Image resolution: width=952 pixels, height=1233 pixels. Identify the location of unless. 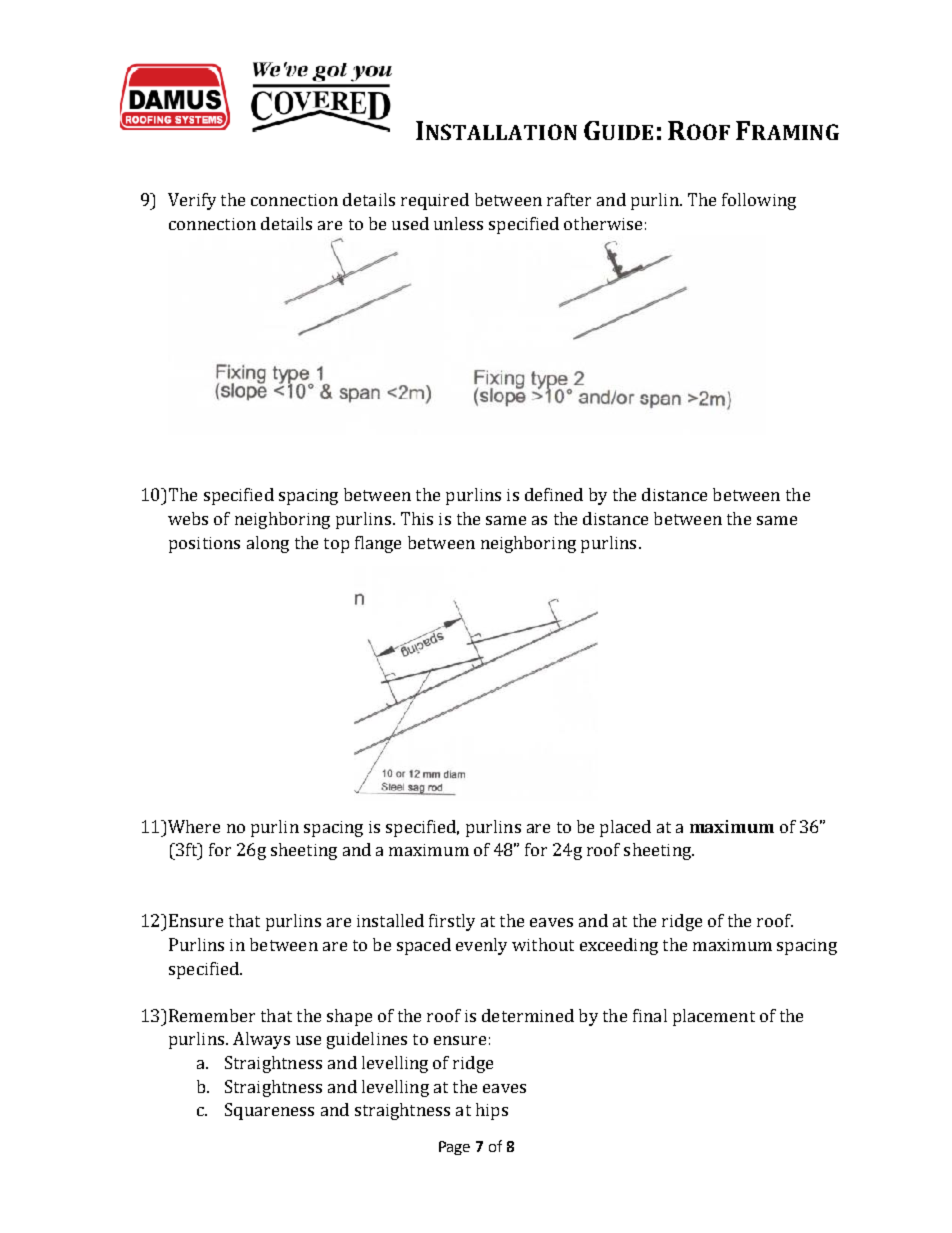
(458, 223).
